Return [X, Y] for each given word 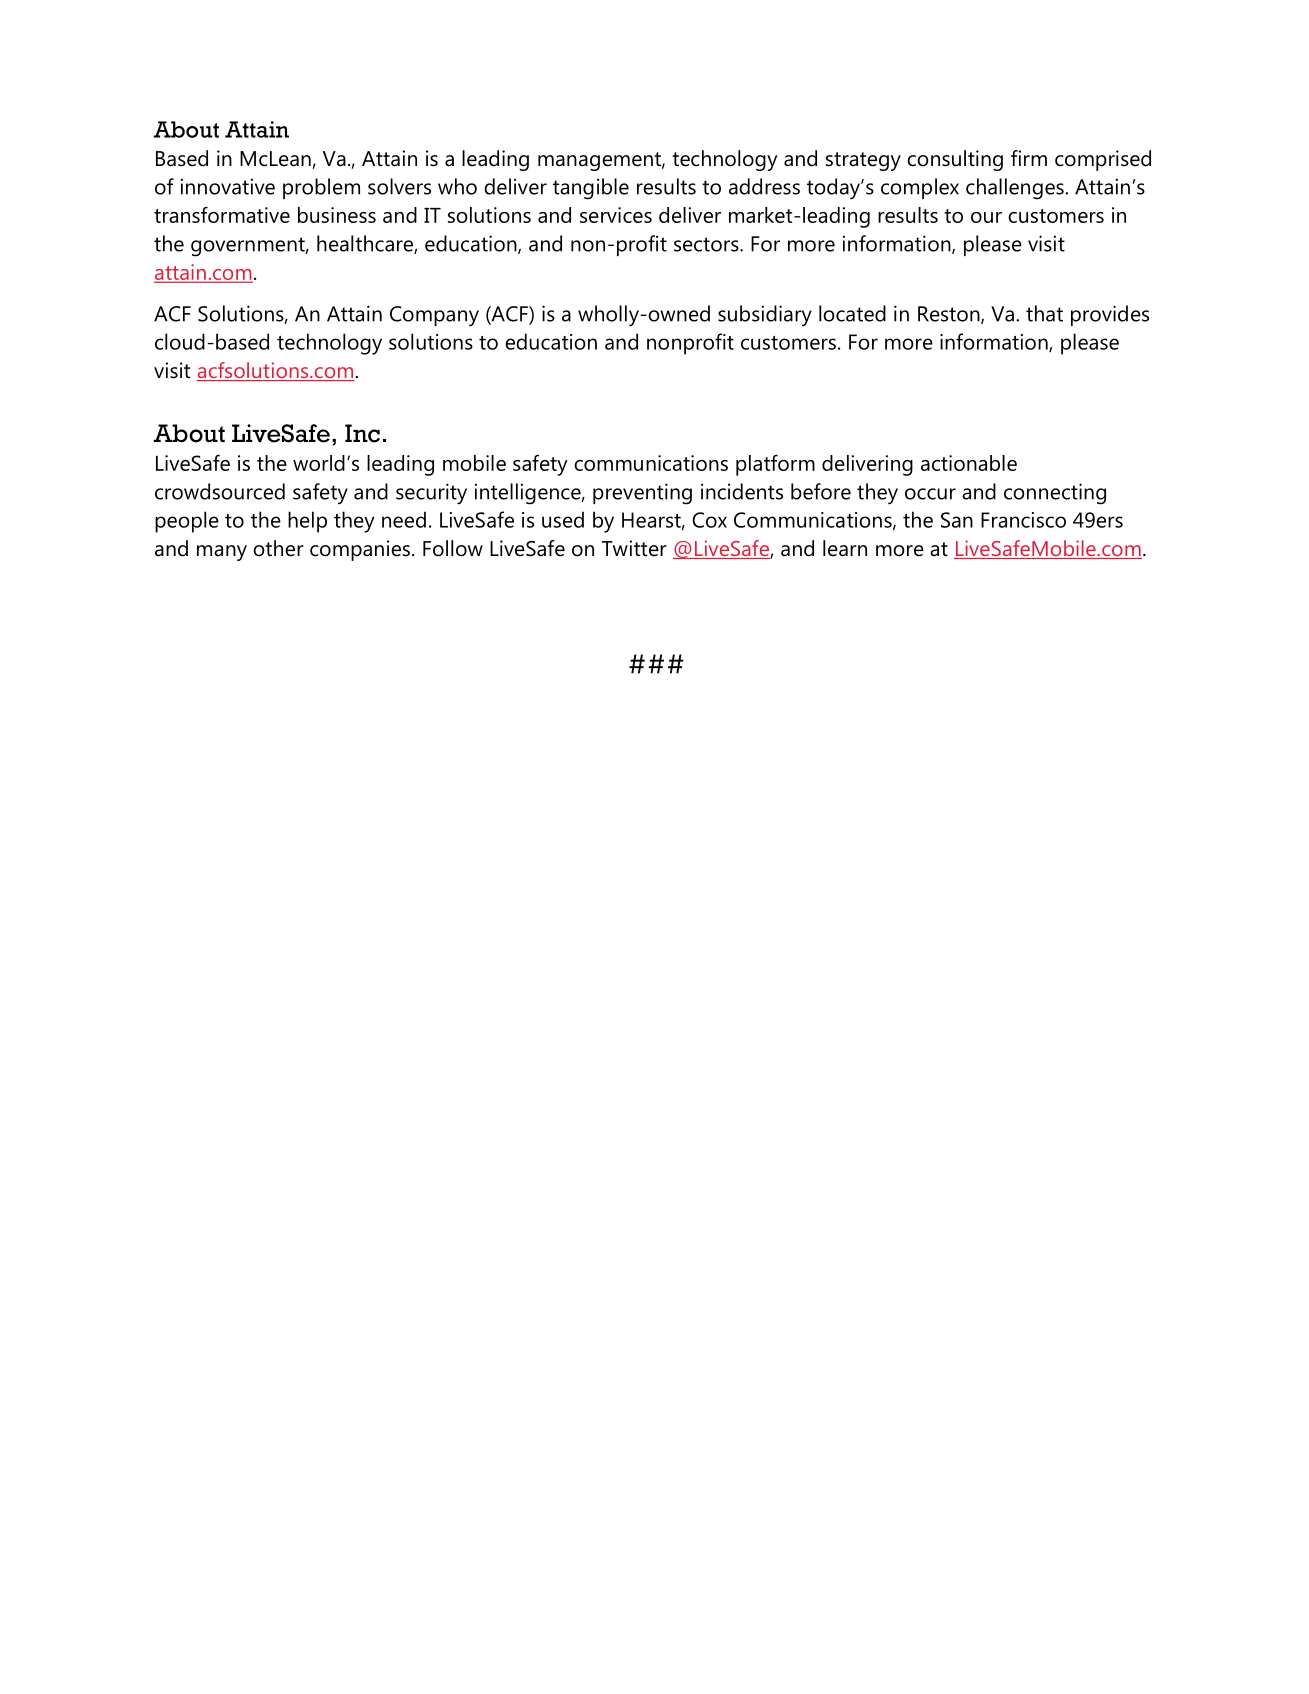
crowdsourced [220, 491]
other [278, 548]
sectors [707, 244]
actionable [969, 463]
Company [434, 316]
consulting [955, 160]
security [431, 494]
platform [775, 465]
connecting [1055, 494]
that [1044, 313]
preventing [642, 494]
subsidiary [765, 316]
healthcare [366, 244]
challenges [1016, 189]
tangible [591, 189]
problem [321, 188]
